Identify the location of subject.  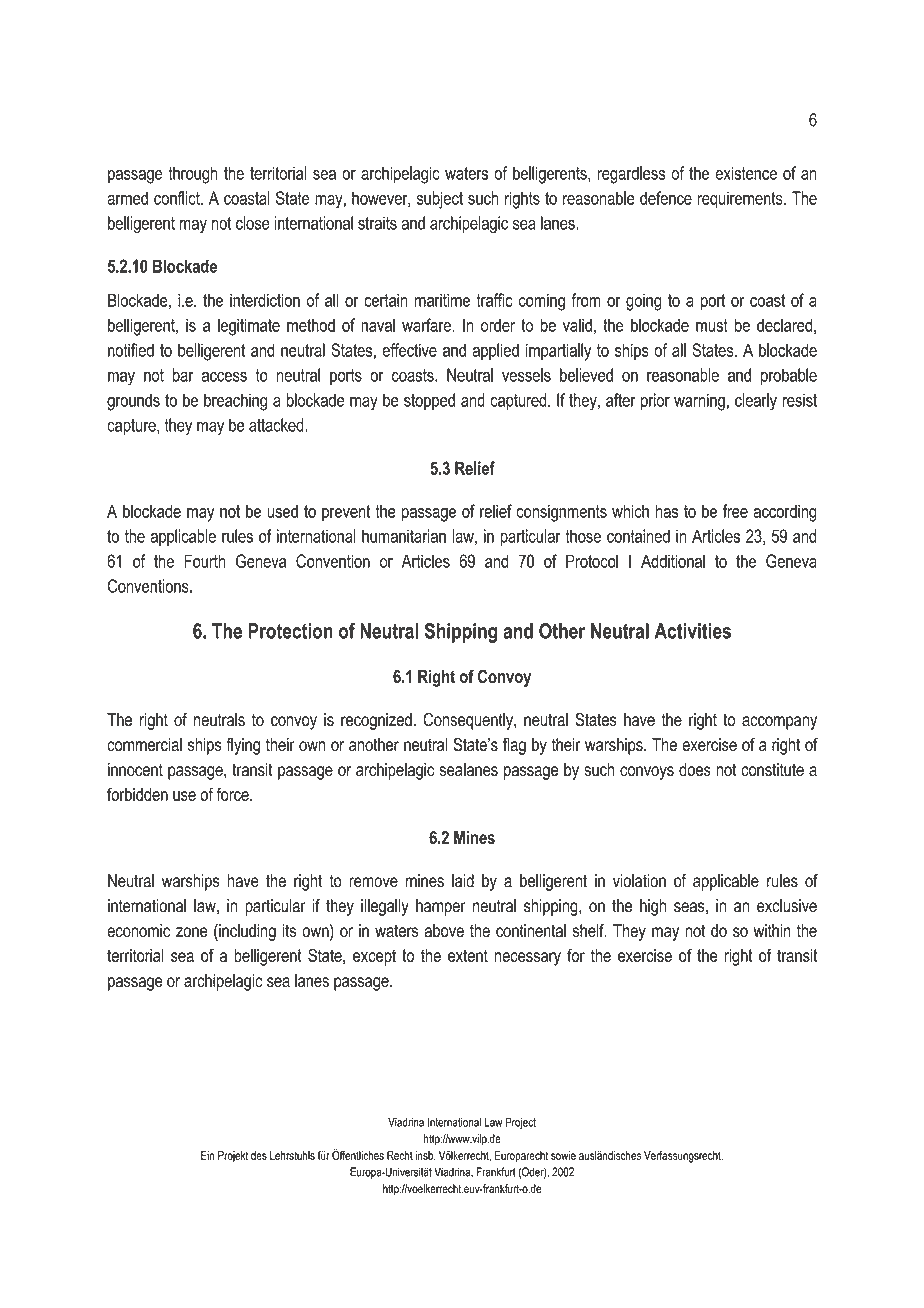
(440, 200).
